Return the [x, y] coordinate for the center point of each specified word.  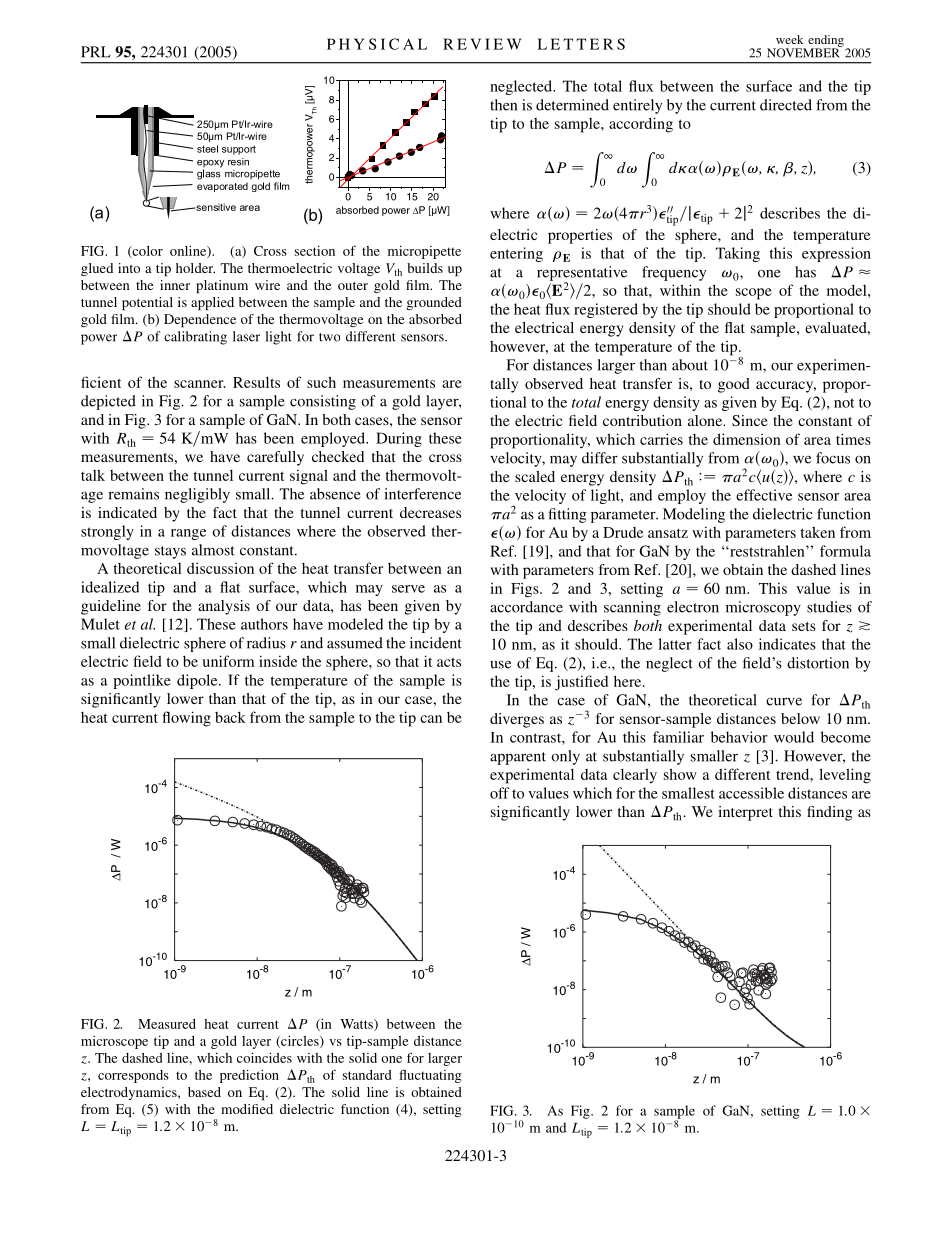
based [204, 1092]
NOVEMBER [804, 52]
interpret [745, 813]
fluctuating [430, 1076]
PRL [96, 52]
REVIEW [482, 44]
